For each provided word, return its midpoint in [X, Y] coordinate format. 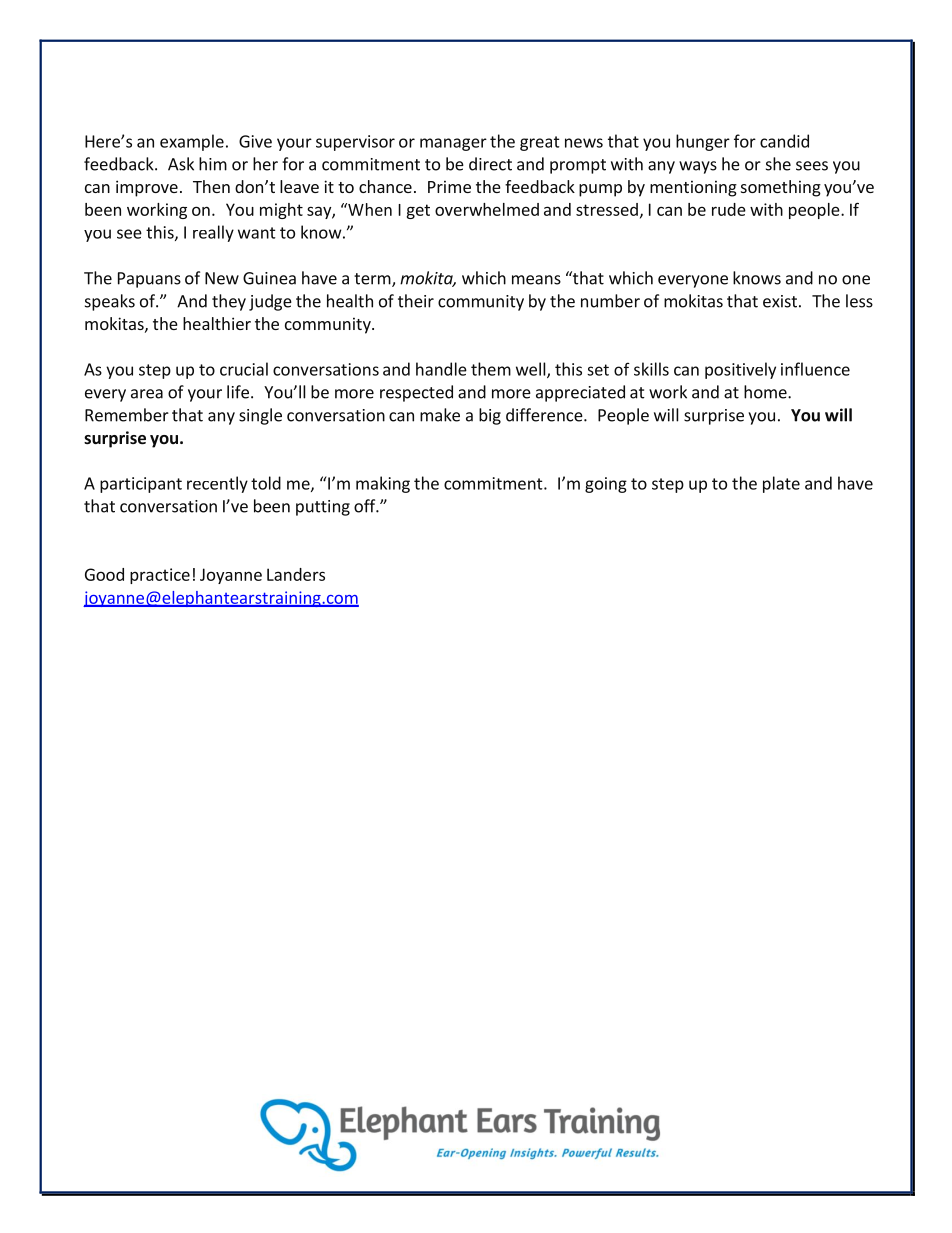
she [778, 164]
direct [490, 164]
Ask [181, 164]
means [536, 280]
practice [160, 576]
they [229, 302]
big [490, 416]
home [766, 392]
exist [780, 301]
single [260, 416]
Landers [296, 574]
